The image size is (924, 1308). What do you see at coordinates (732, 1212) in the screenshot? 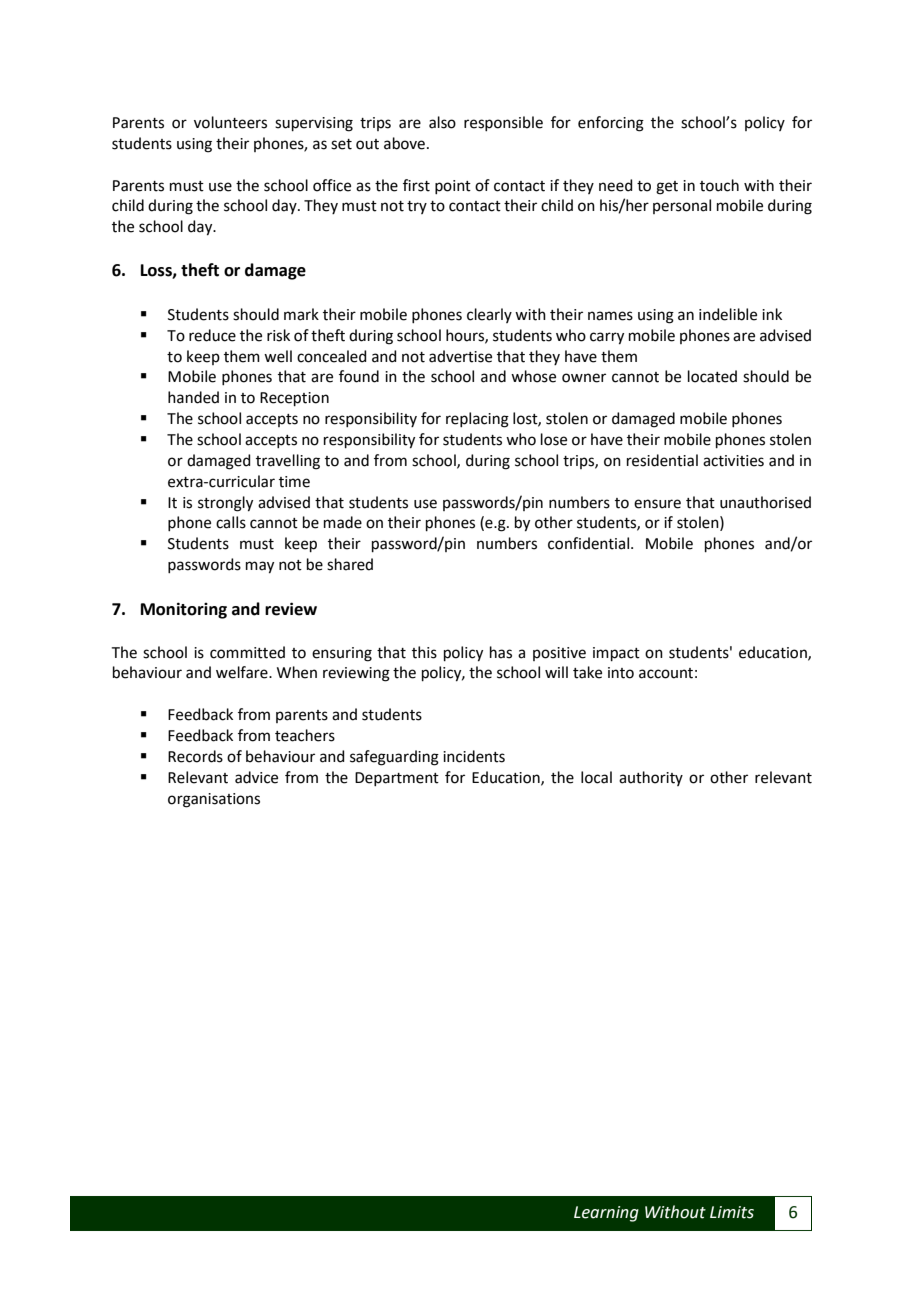
I see `Limits` at bounding box center [732, 1212].
